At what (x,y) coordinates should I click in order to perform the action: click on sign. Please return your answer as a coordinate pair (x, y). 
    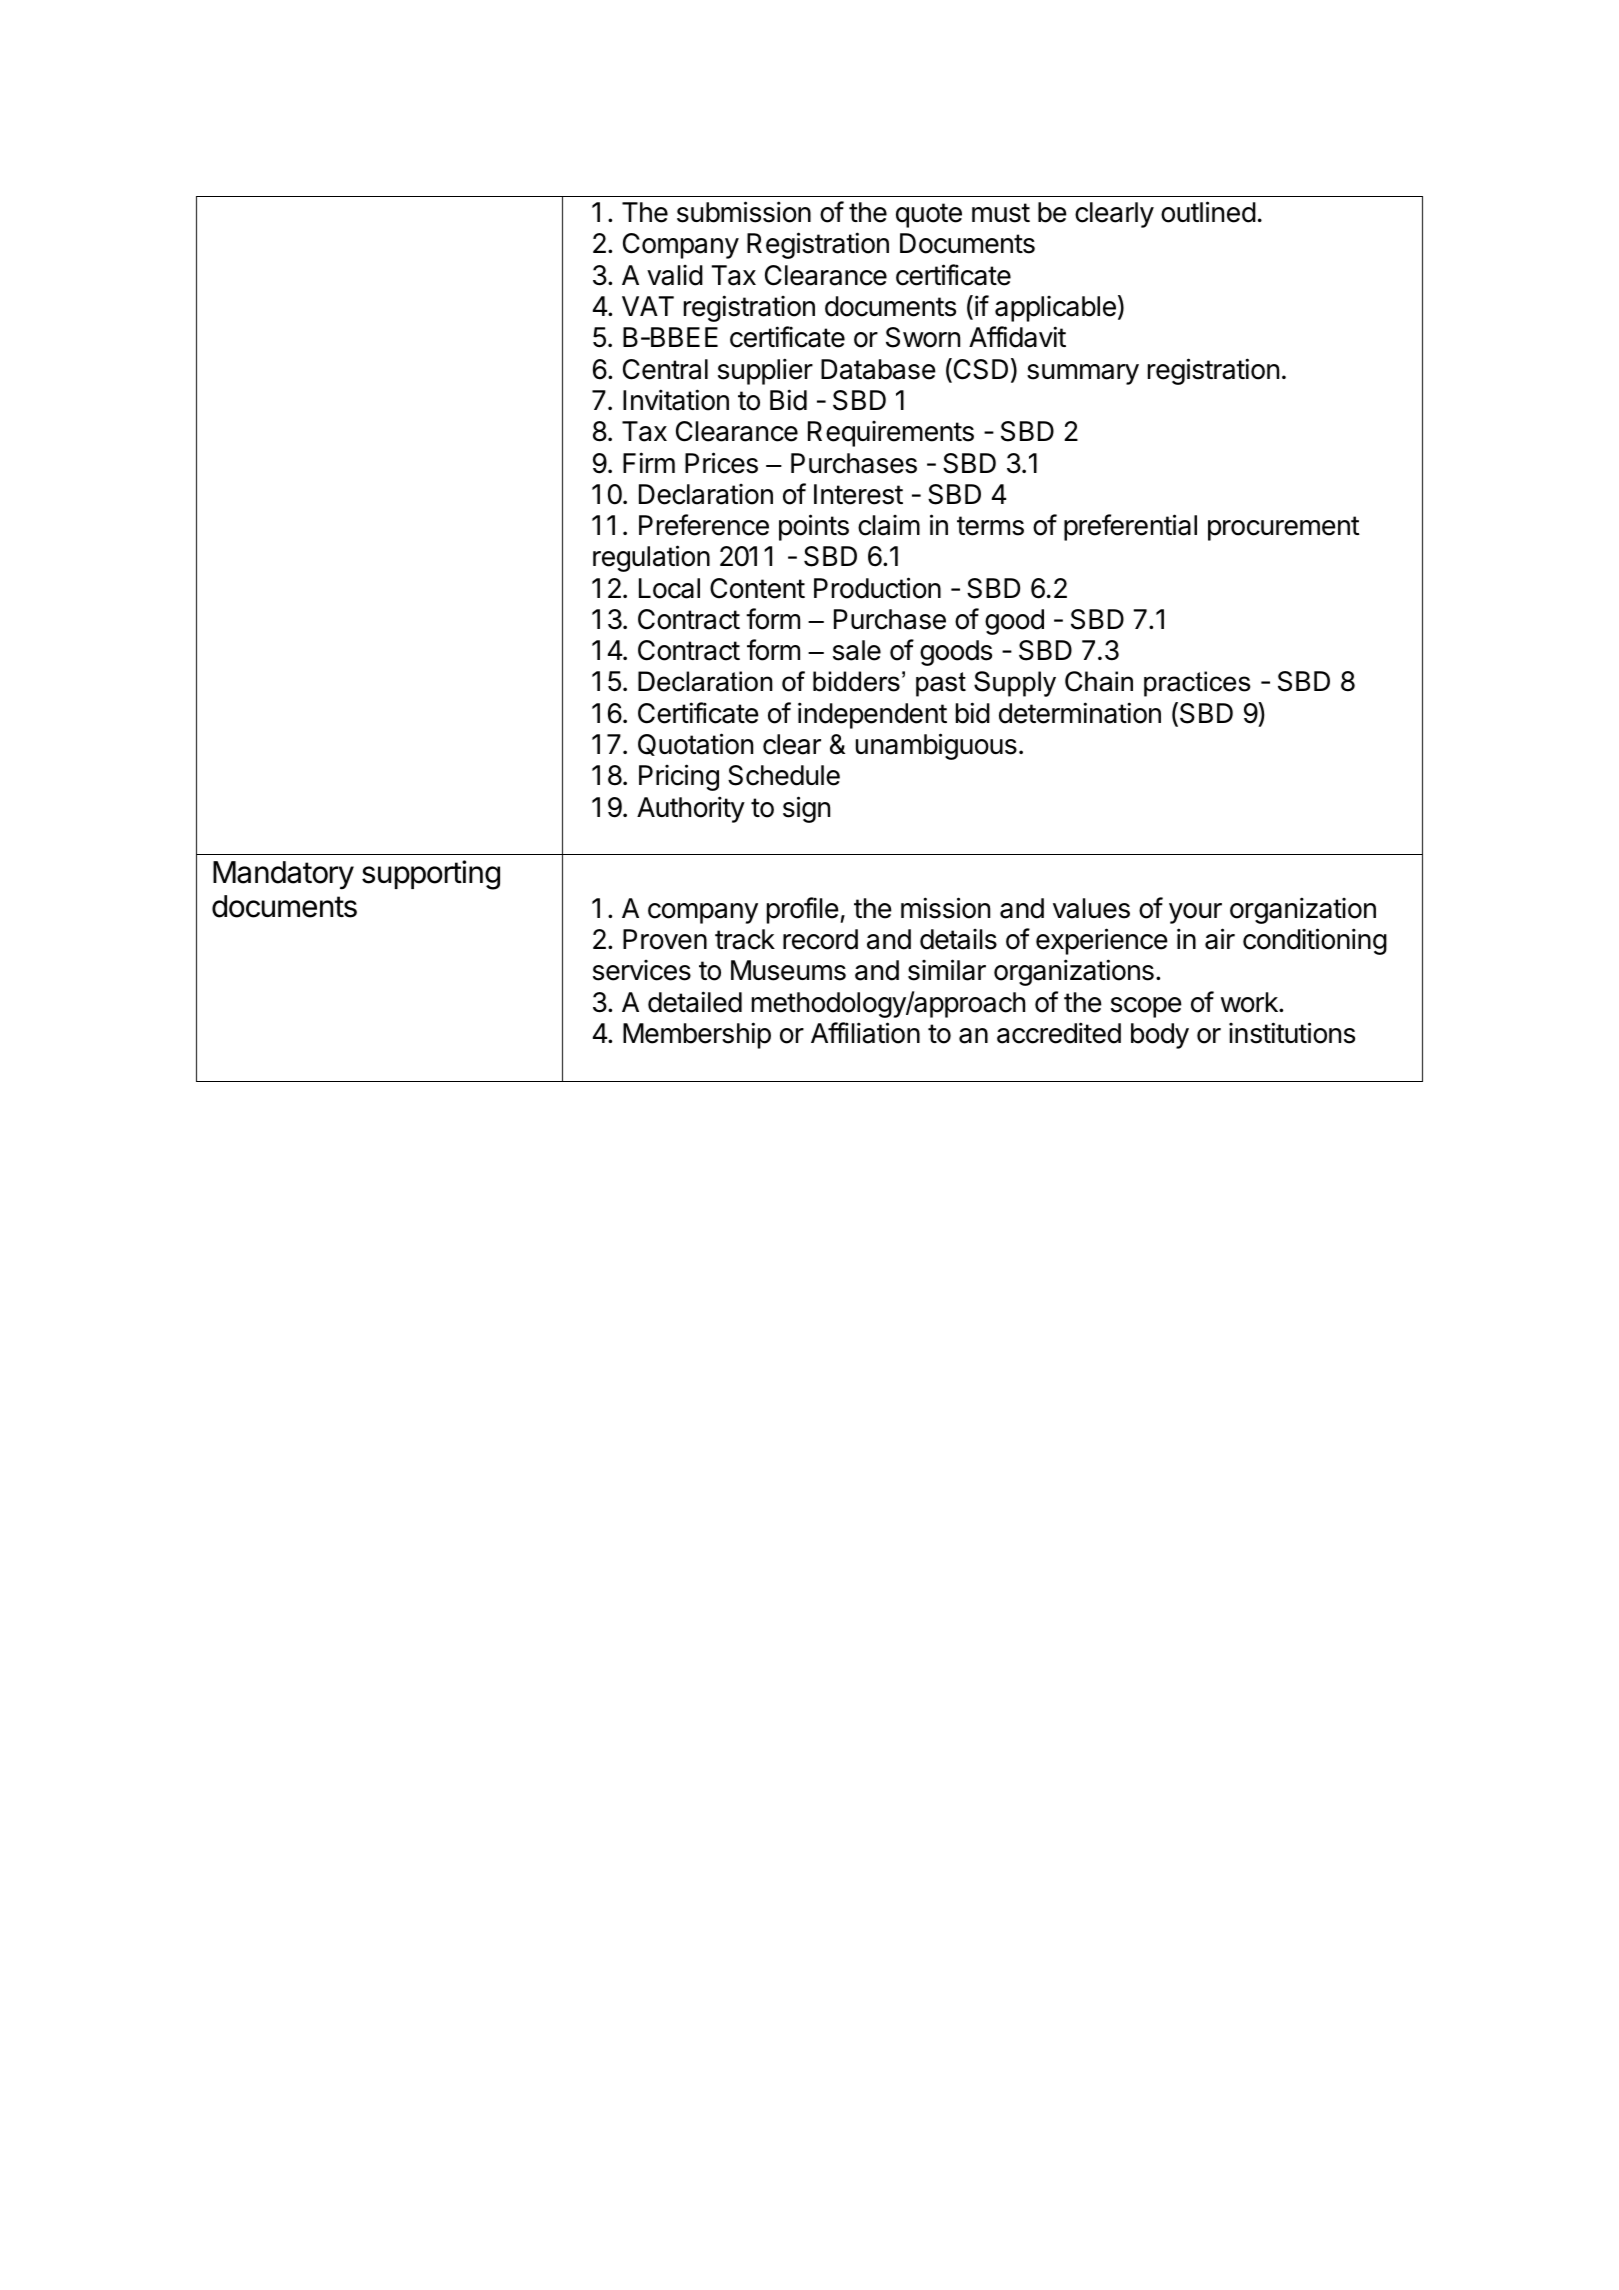
    Looking at the image, I should click on (806, 809).
